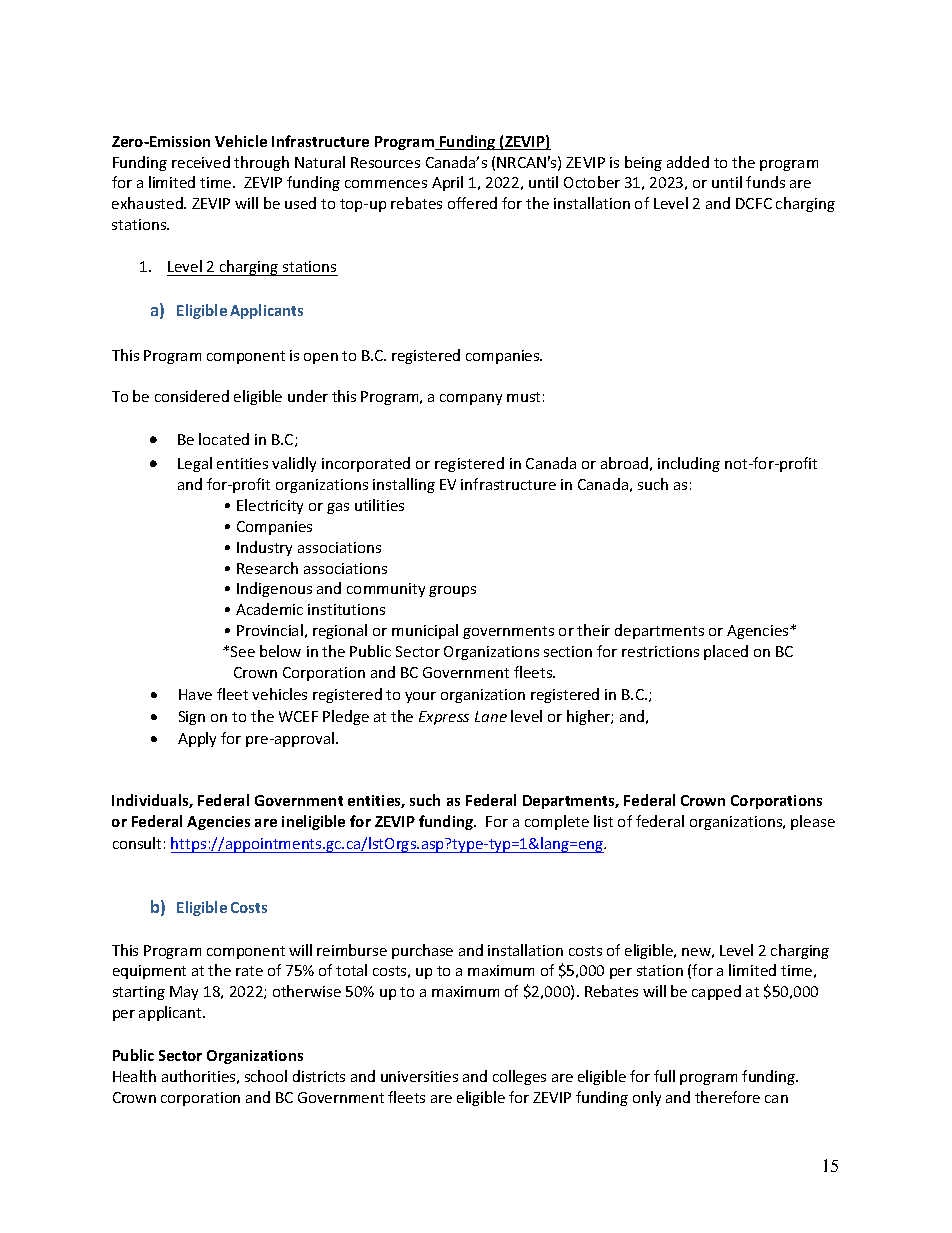  I want to click on offered, so click(472, 203).
